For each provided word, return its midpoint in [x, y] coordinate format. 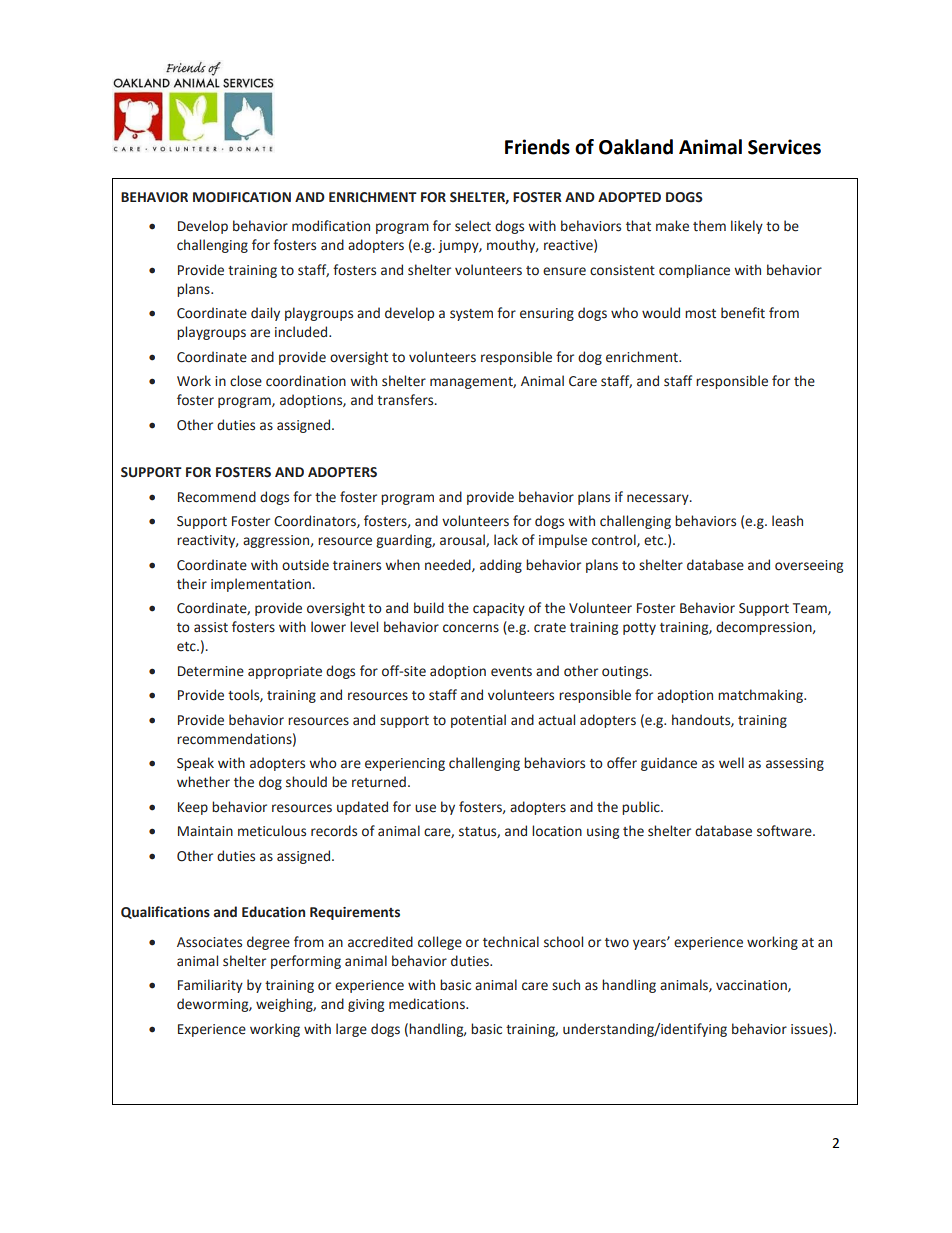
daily [265, 314]
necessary [659, 499]
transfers [406, 400]
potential [478, 721]
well [731, 763]
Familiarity [210, 986]
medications [428, 1004]
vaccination [752, 986]
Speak [195, 764]
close [246, 381]
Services [784, 147]
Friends [537, 147]
